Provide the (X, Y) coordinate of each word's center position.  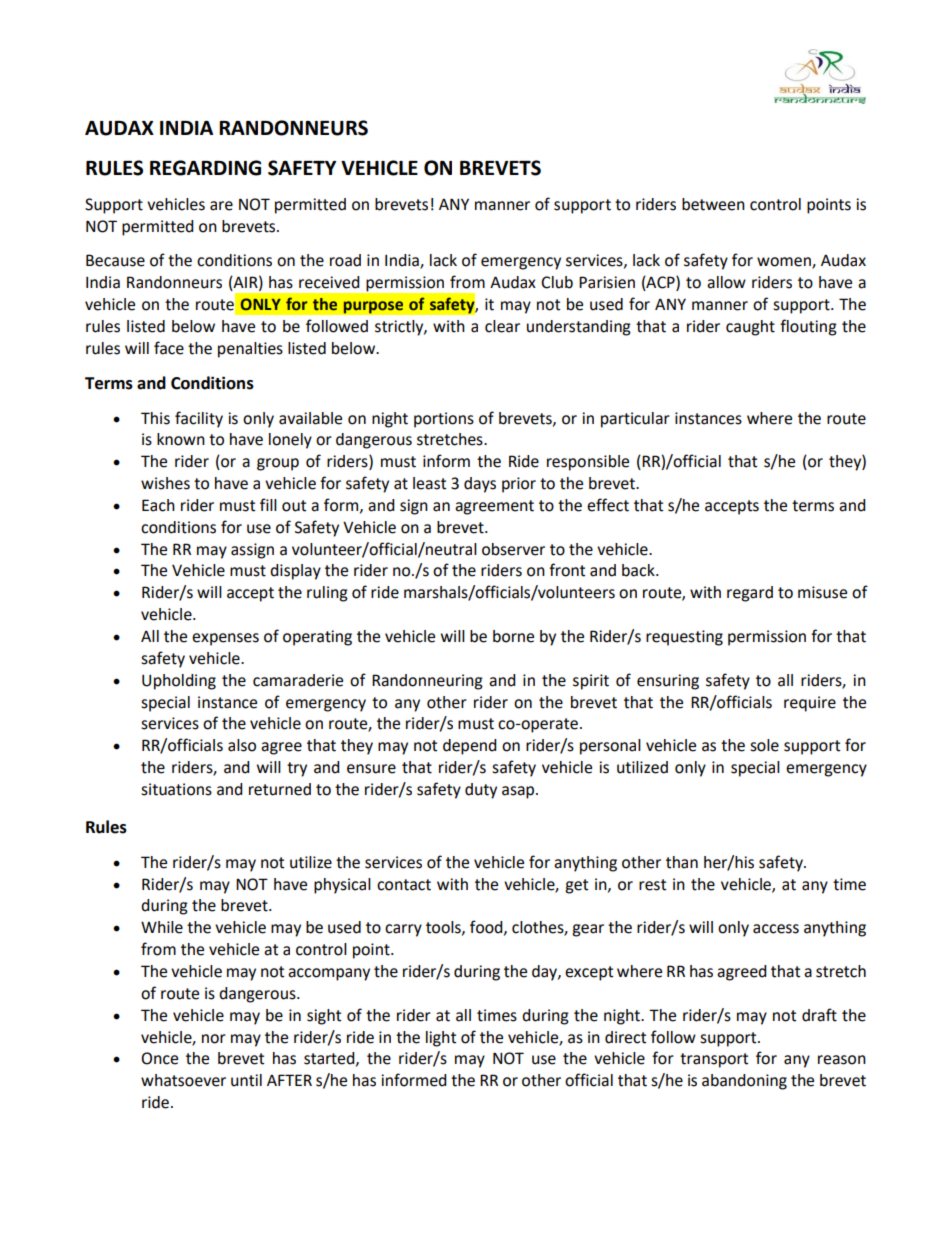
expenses (225, 639)
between (713, 204)
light (441, 1039)
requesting (684, 638)
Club (557, 282)
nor (214, 1039)
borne (513, 636)
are (221, 206)
